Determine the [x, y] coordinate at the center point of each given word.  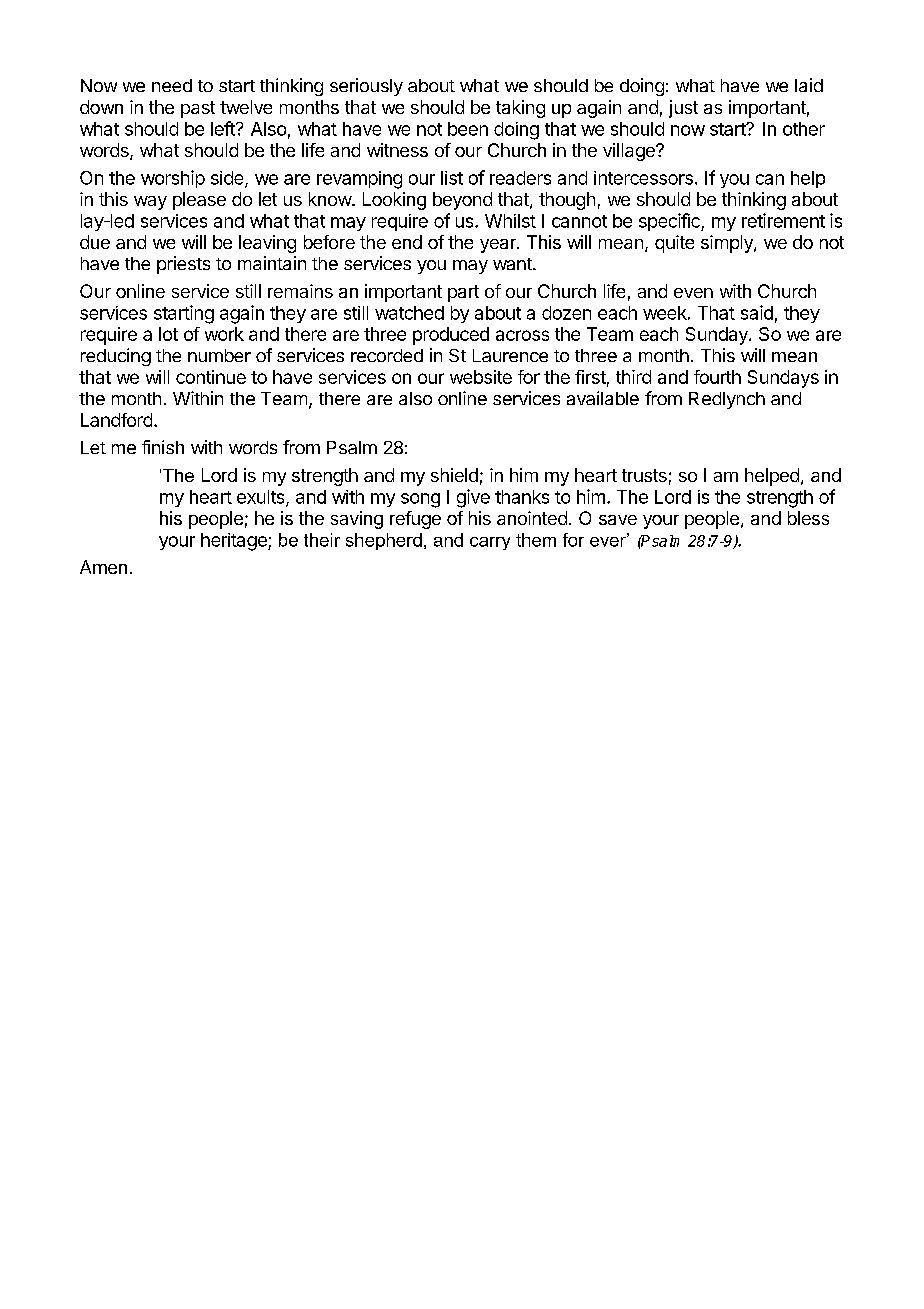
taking [520, 109]
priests [183, 265]
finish [163, 447]
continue [211, 377]
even [693, 293]
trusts [644, 475]
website [481, 377]
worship [173, 179]
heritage [235, 542]
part [463, 293]
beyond [462, 201]
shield [454, 475]
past [198, 109]
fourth [717, 377]
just [683, 109]
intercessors [643, 178]
